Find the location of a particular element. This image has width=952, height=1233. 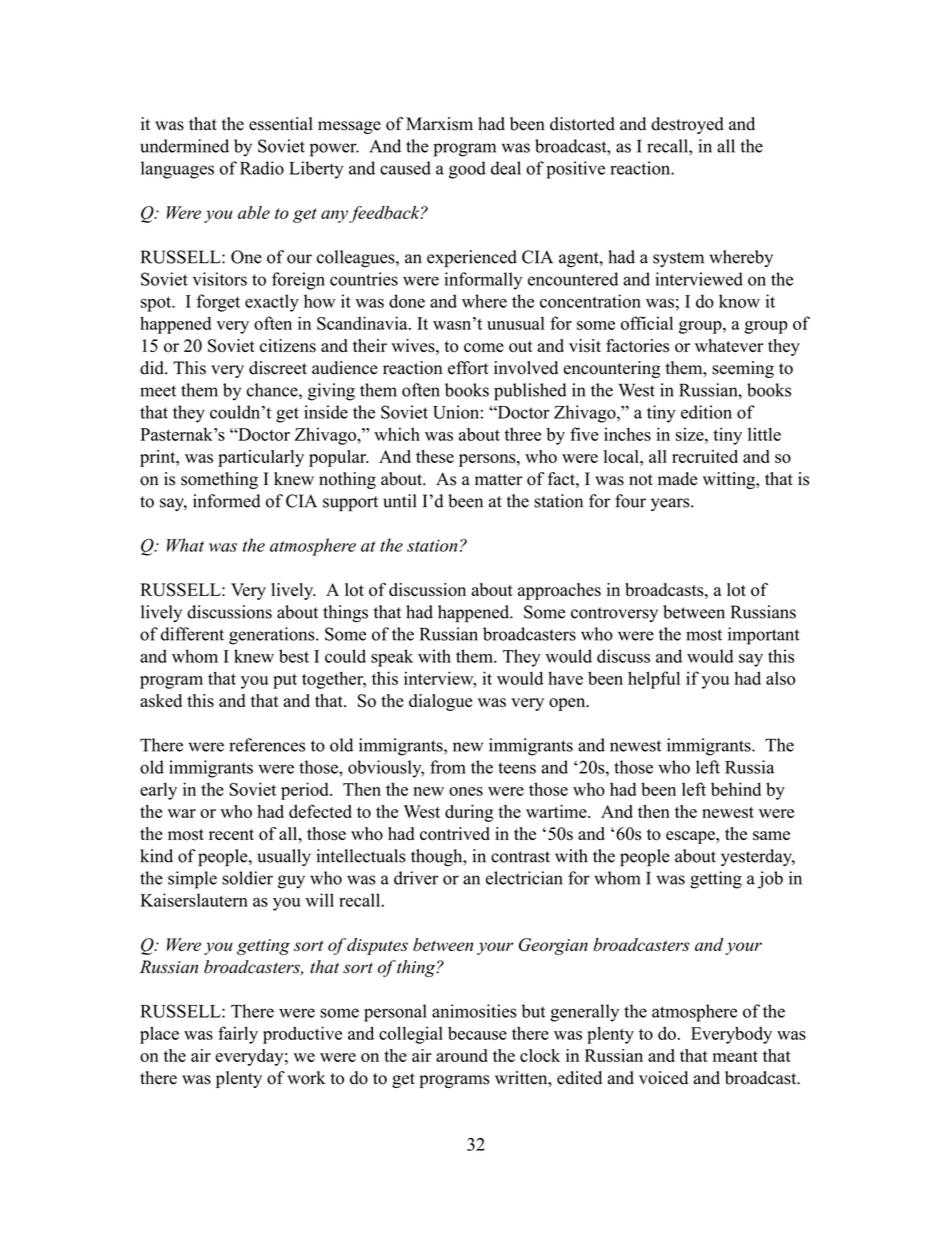

behind is located at coordinates (736, 789).
